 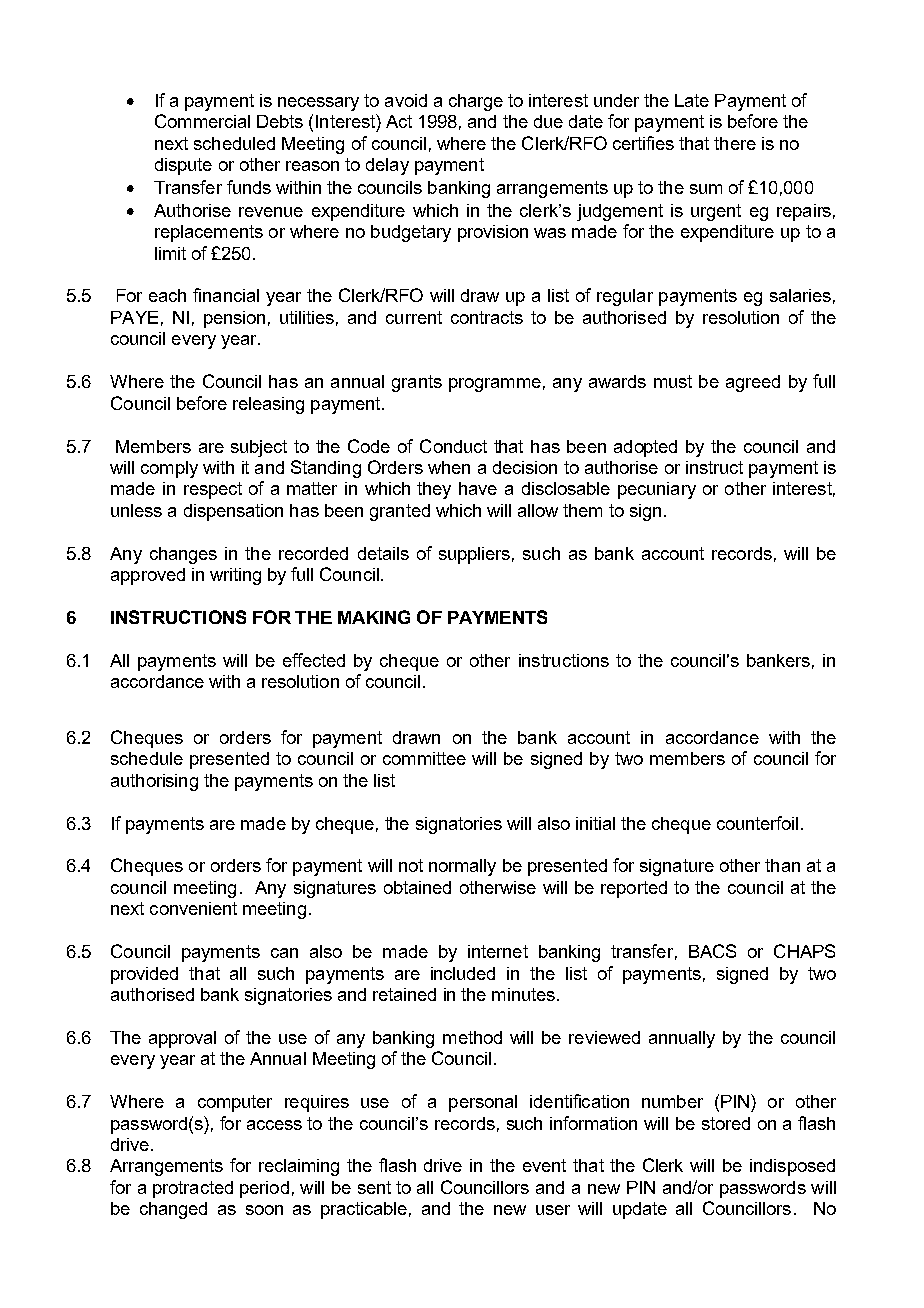 I want to click on BACS, so click(x=712, y=951).
